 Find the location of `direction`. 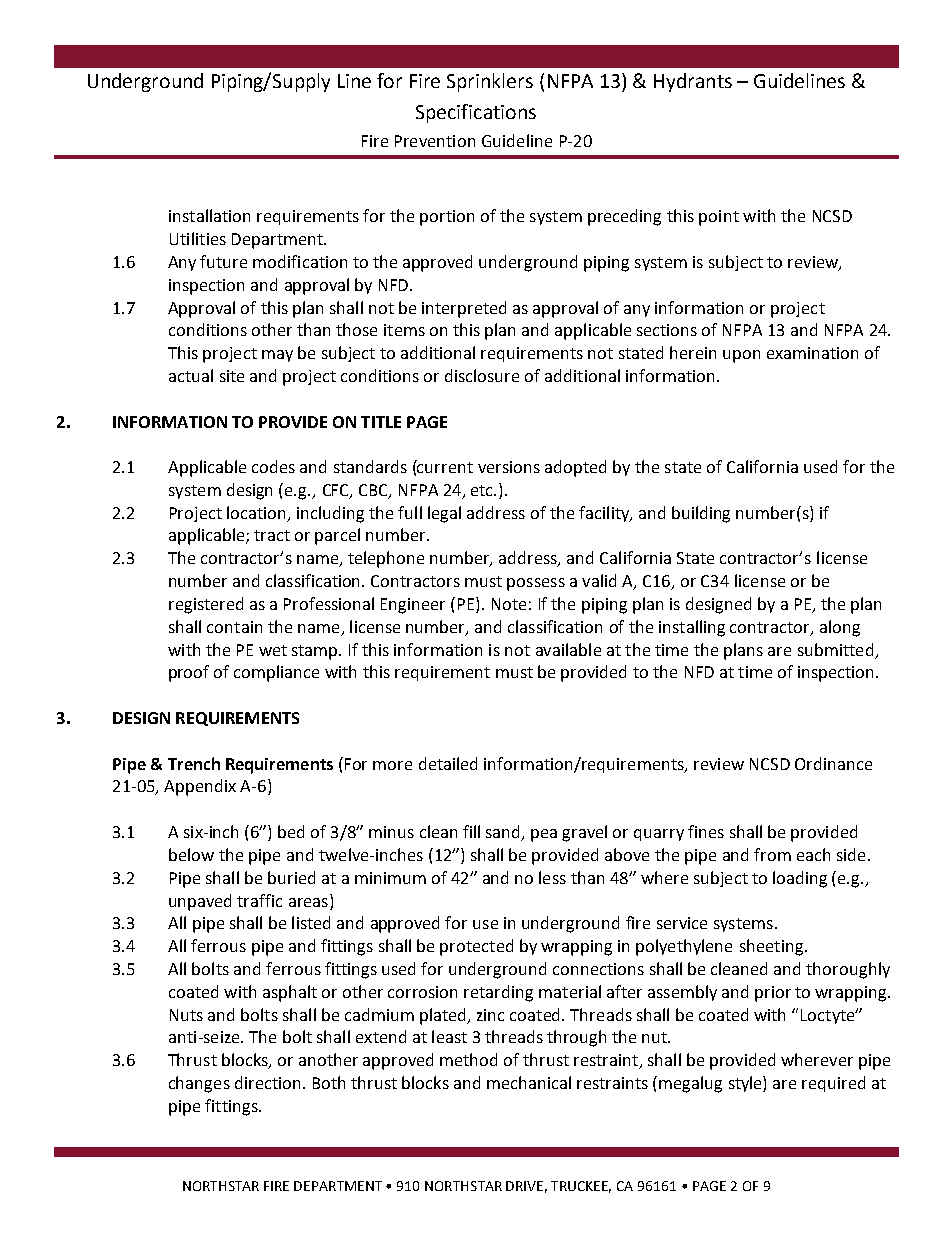

direction is located at coordinates (267, 1082).
